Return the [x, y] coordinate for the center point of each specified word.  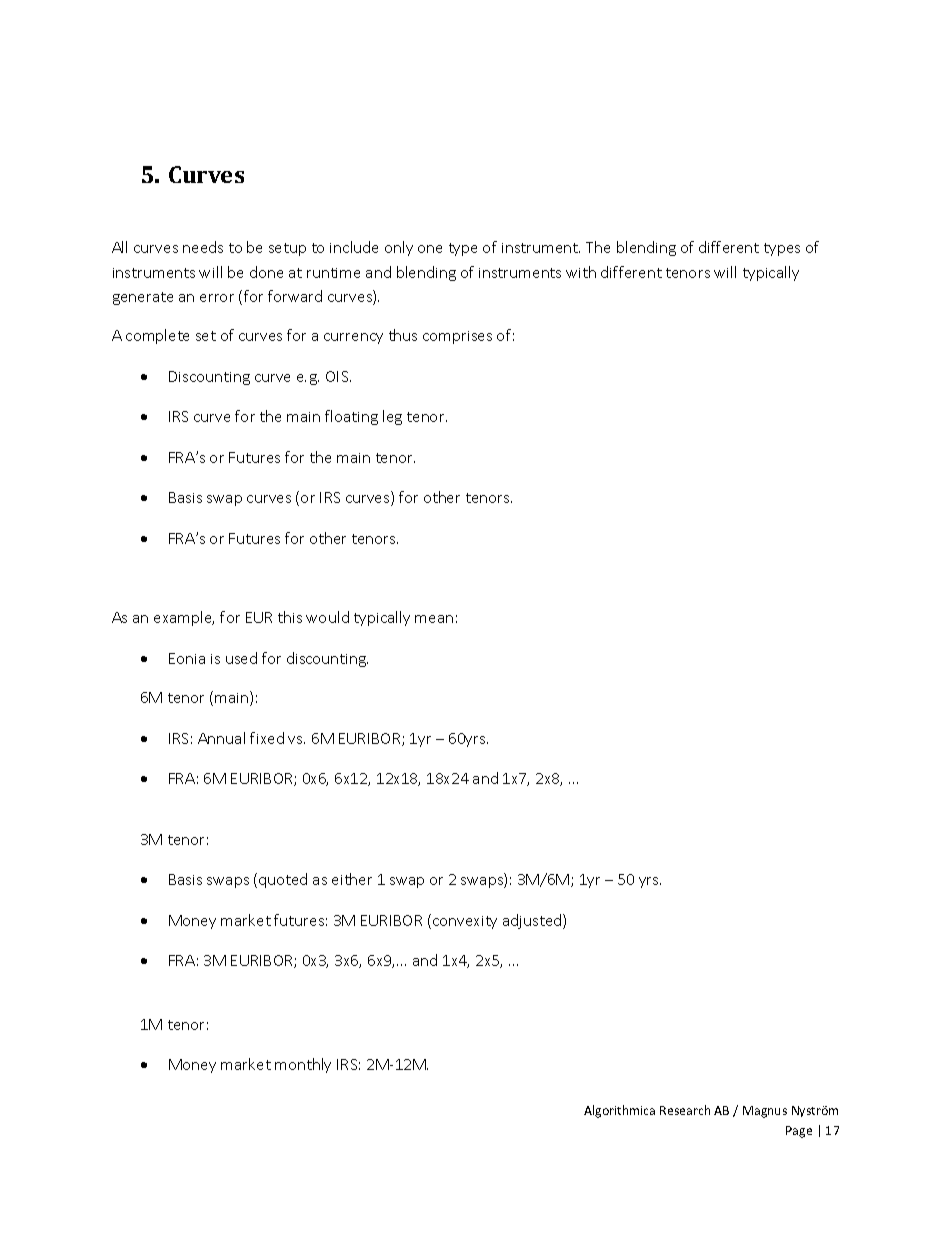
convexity [465, 922]
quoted [283, 880]
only [399, 248]
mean [434, 619]
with [581, 272]
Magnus [765, 1112]
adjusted [533, 921]
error [217, 298]
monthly [303, 1065]
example [184, 618]
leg [392, 417]
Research [685, 1110]
